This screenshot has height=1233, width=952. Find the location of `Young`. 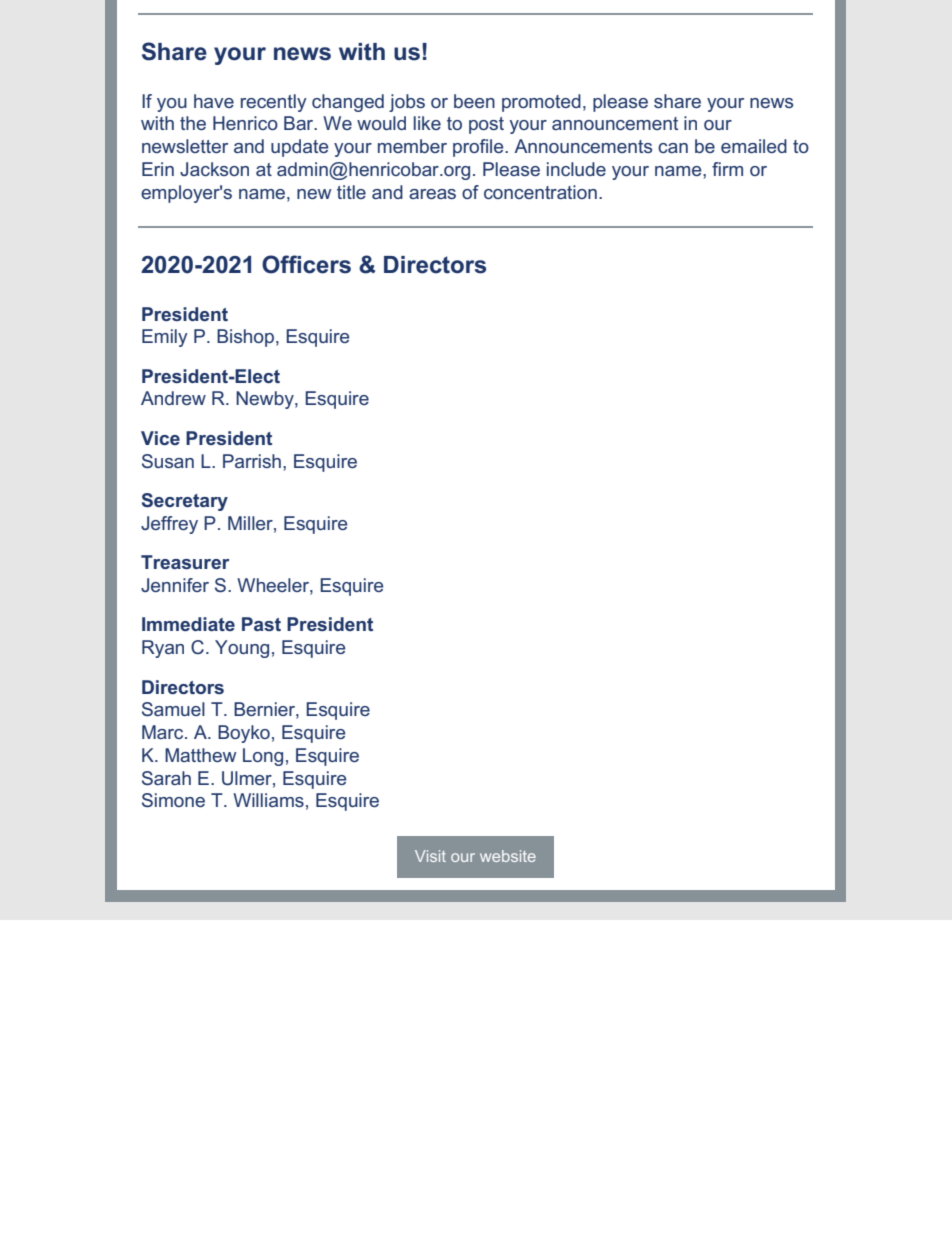

Young is located at coordinates (242, 649).
